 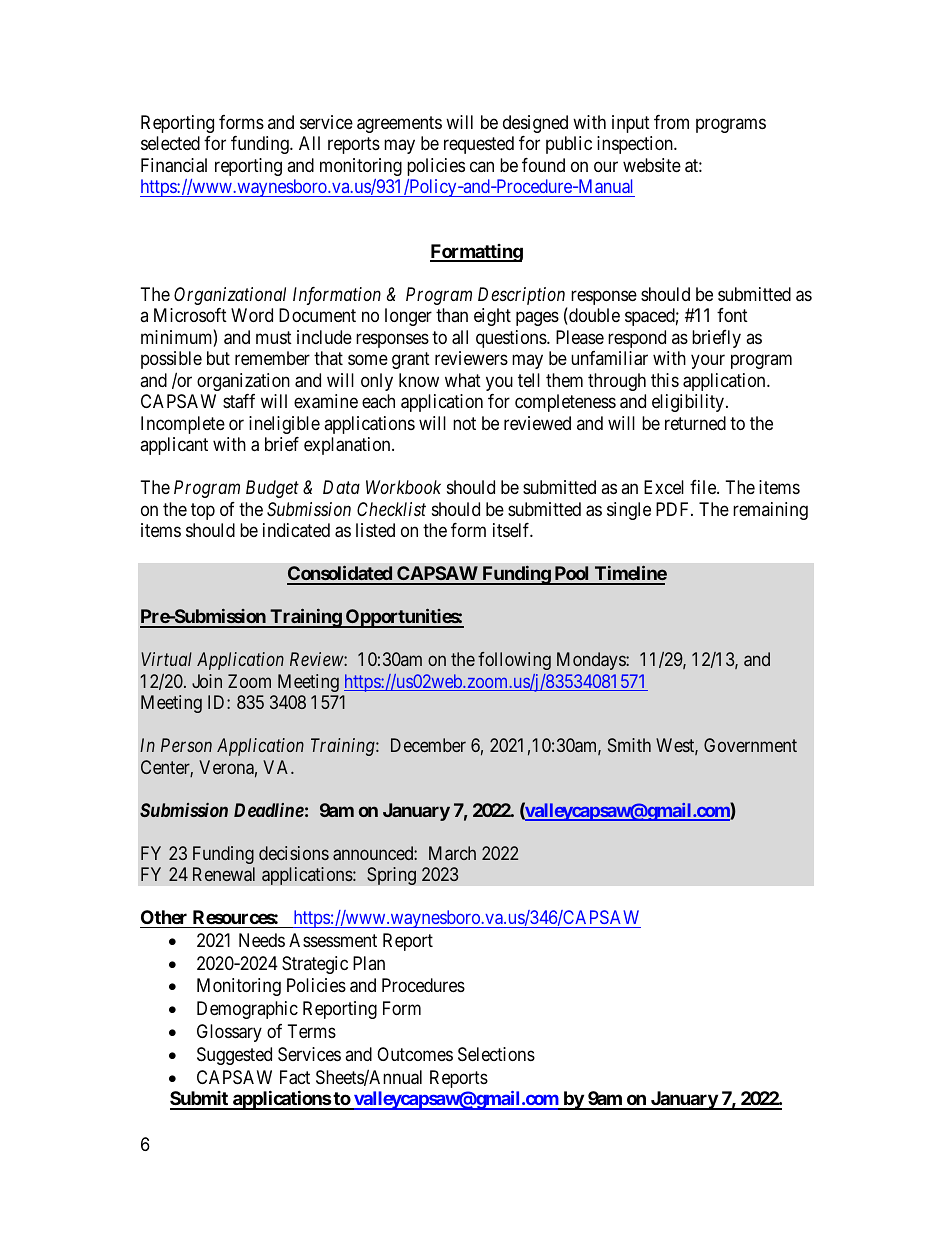 I want to click on from, so click(x=671, y=122).
